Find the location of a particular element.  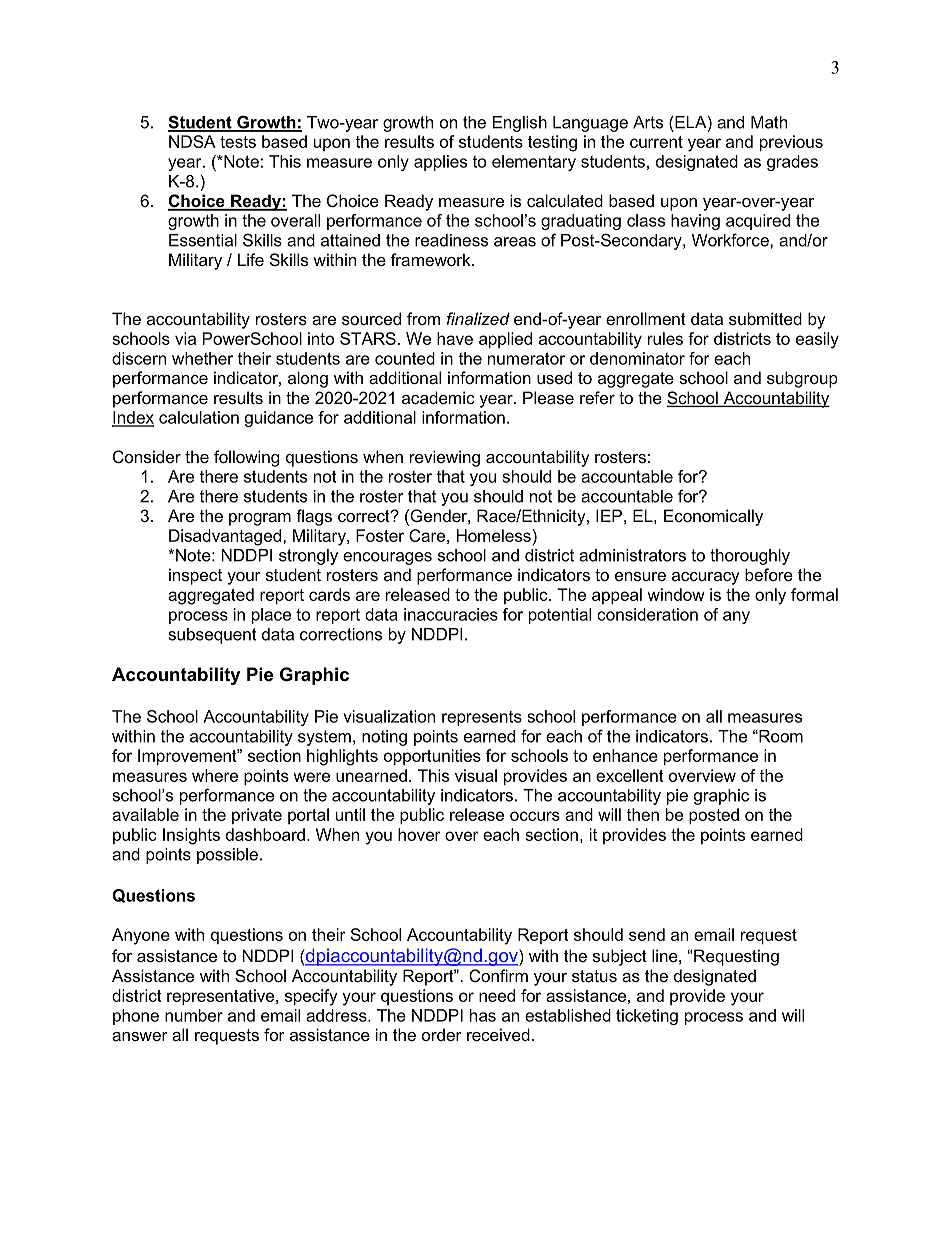

applies is located at coordinates (440, 163).
